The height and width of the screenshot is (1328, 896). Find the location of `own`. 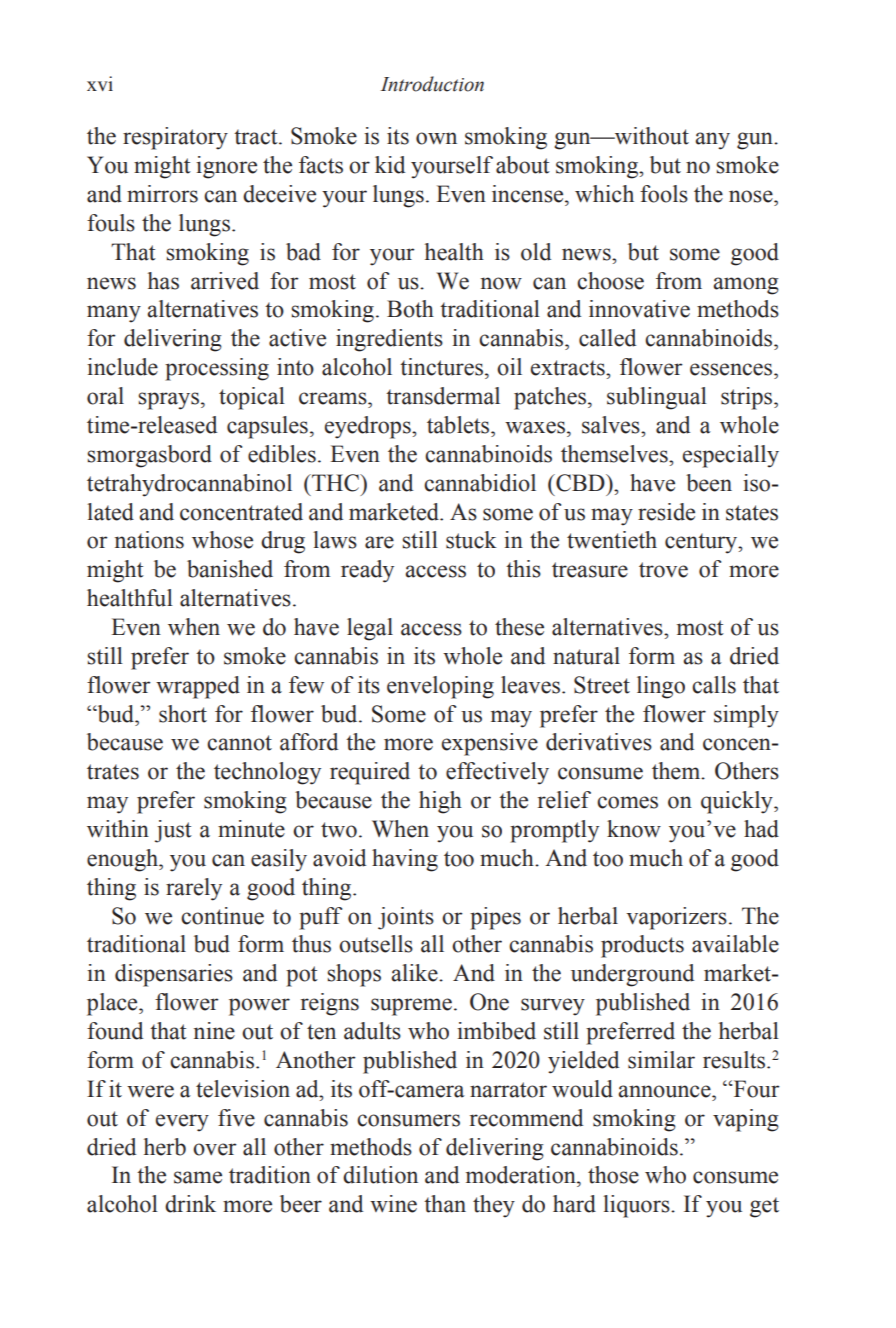

own is located at coordinates (436, 138).
